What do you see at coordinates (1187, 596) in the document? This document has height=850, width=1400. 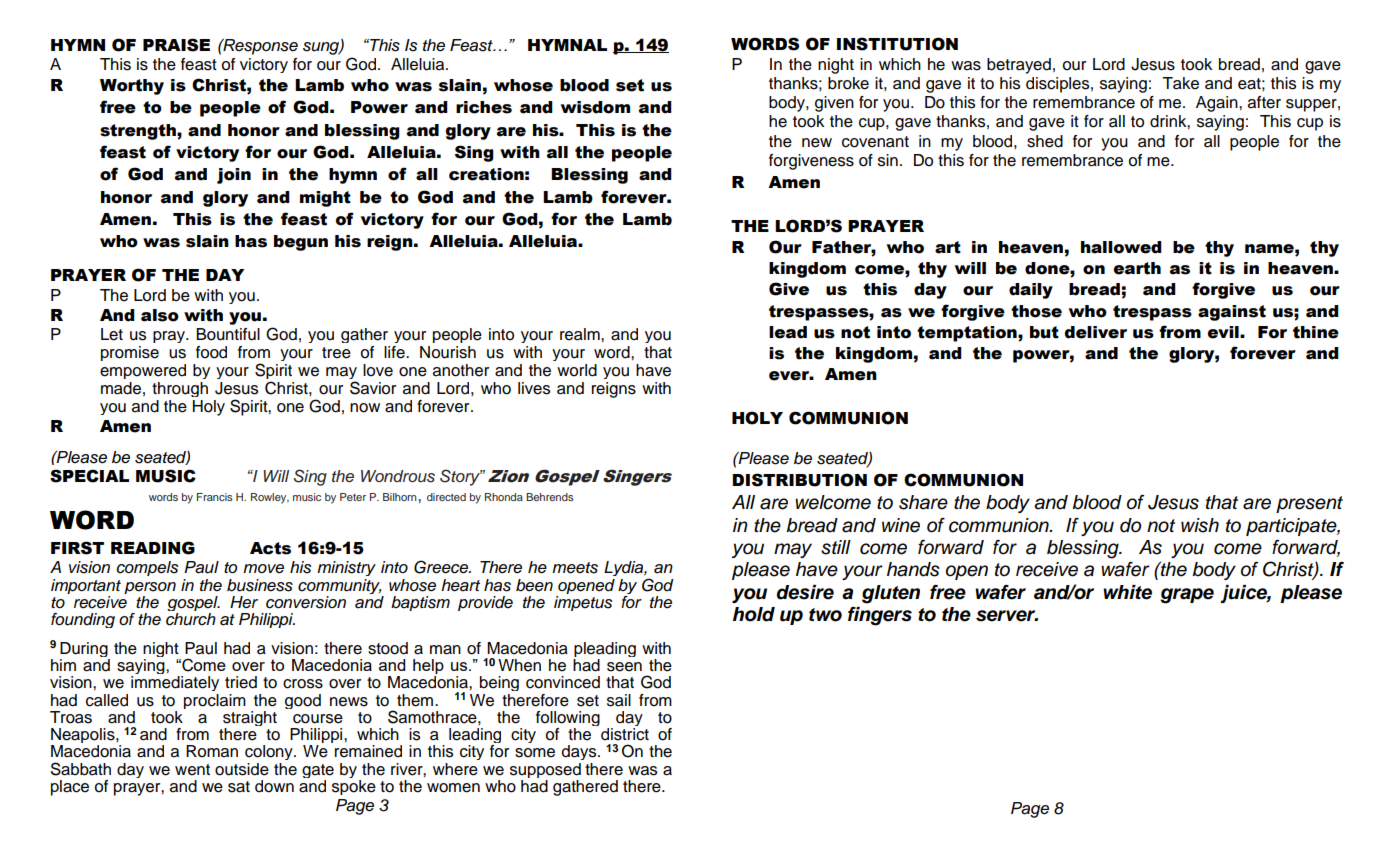 I see `grape` at bounding box center [1187, 596].
